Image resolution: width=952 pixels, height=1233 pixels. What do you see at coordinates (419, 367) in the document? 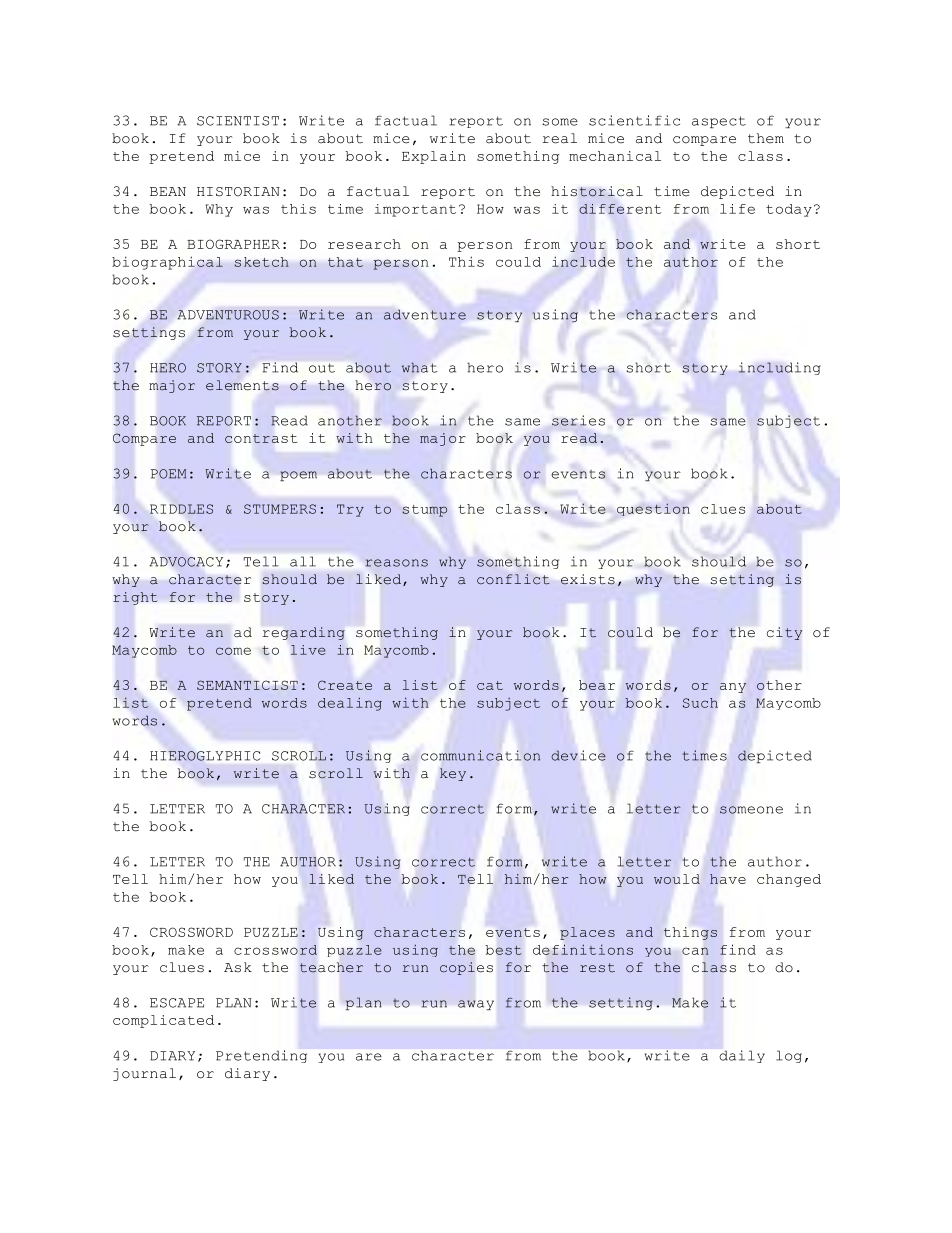
I see `what` at bounding box center [419, 367].
